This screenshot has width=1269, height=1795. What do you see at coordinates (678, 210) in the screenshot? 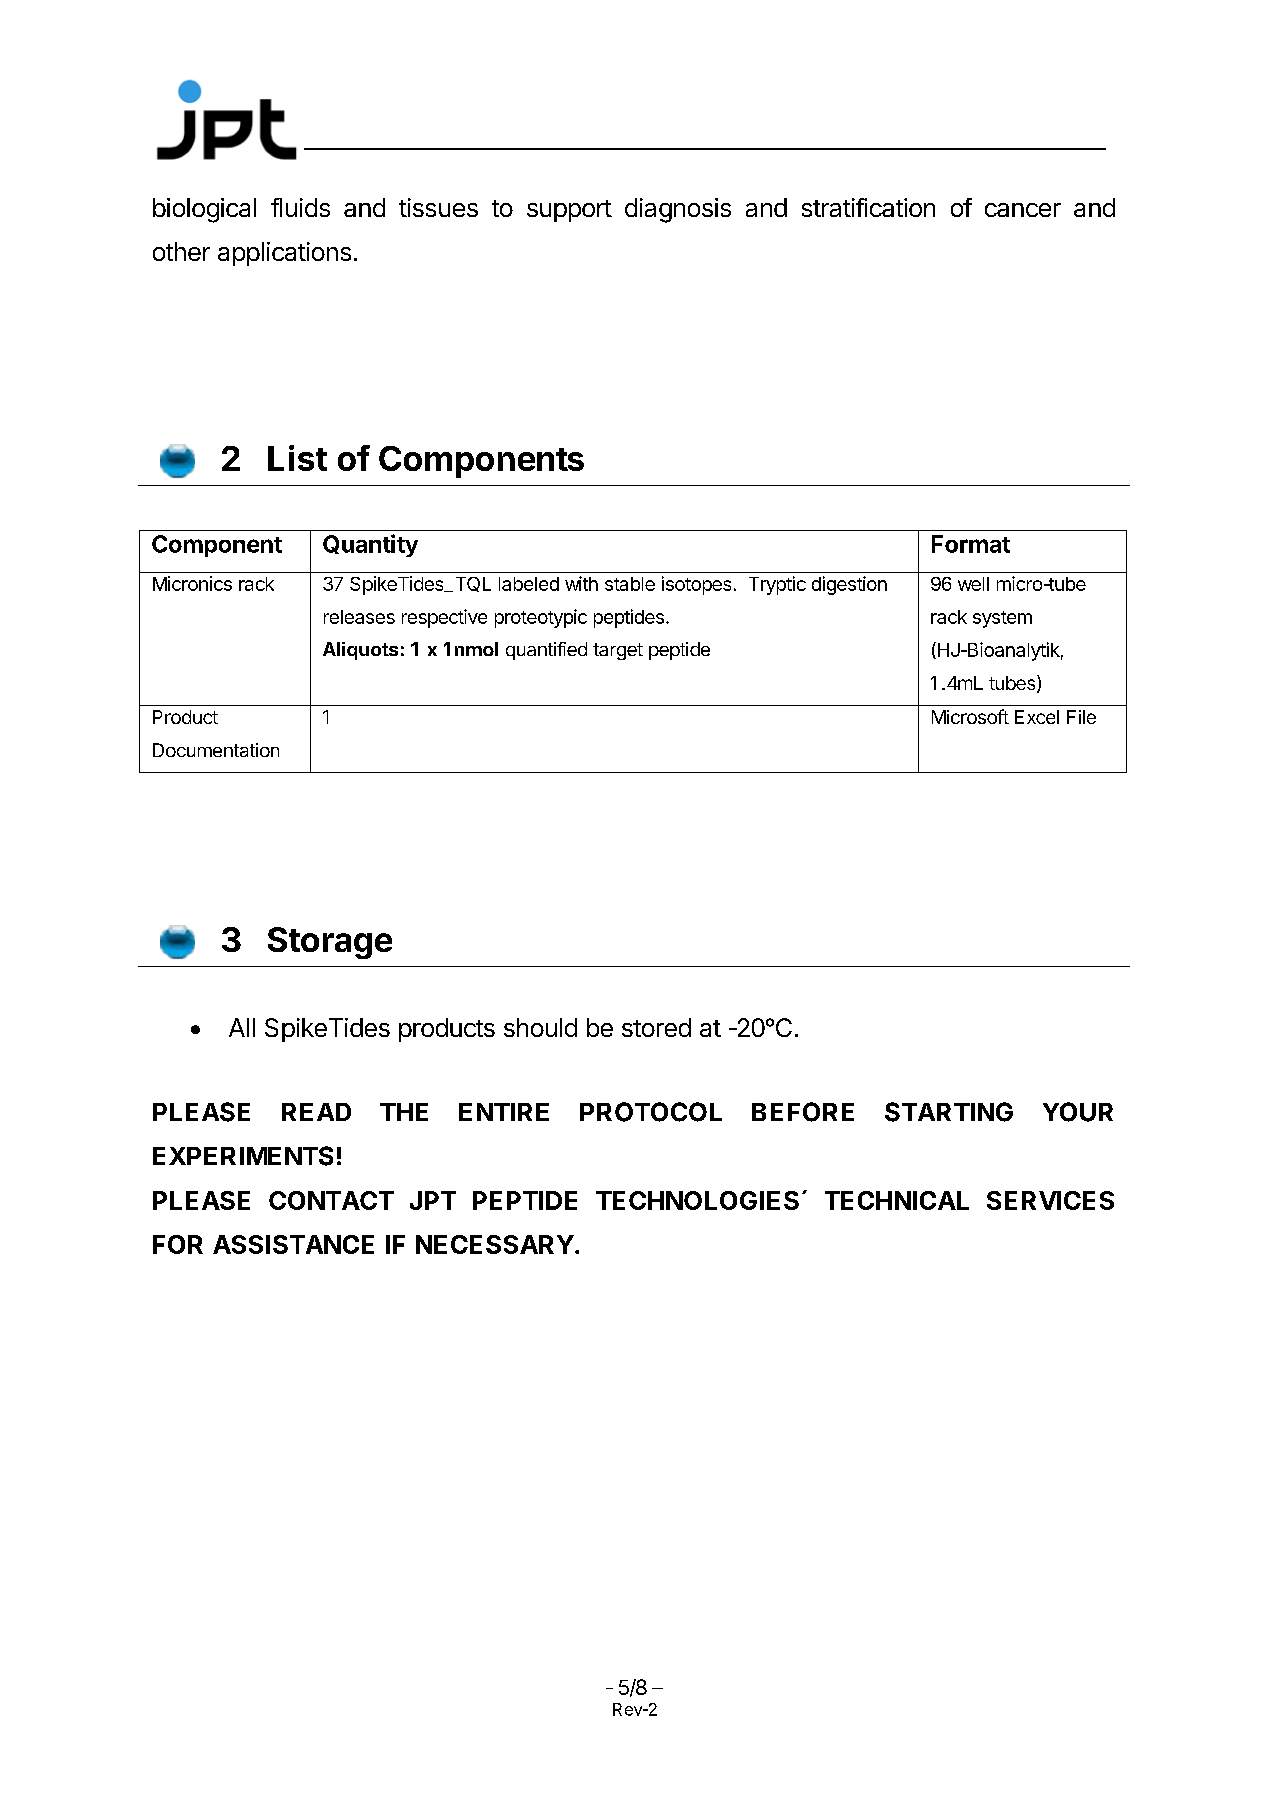
I see `diagnosis` at bounding box center [678, 210].
